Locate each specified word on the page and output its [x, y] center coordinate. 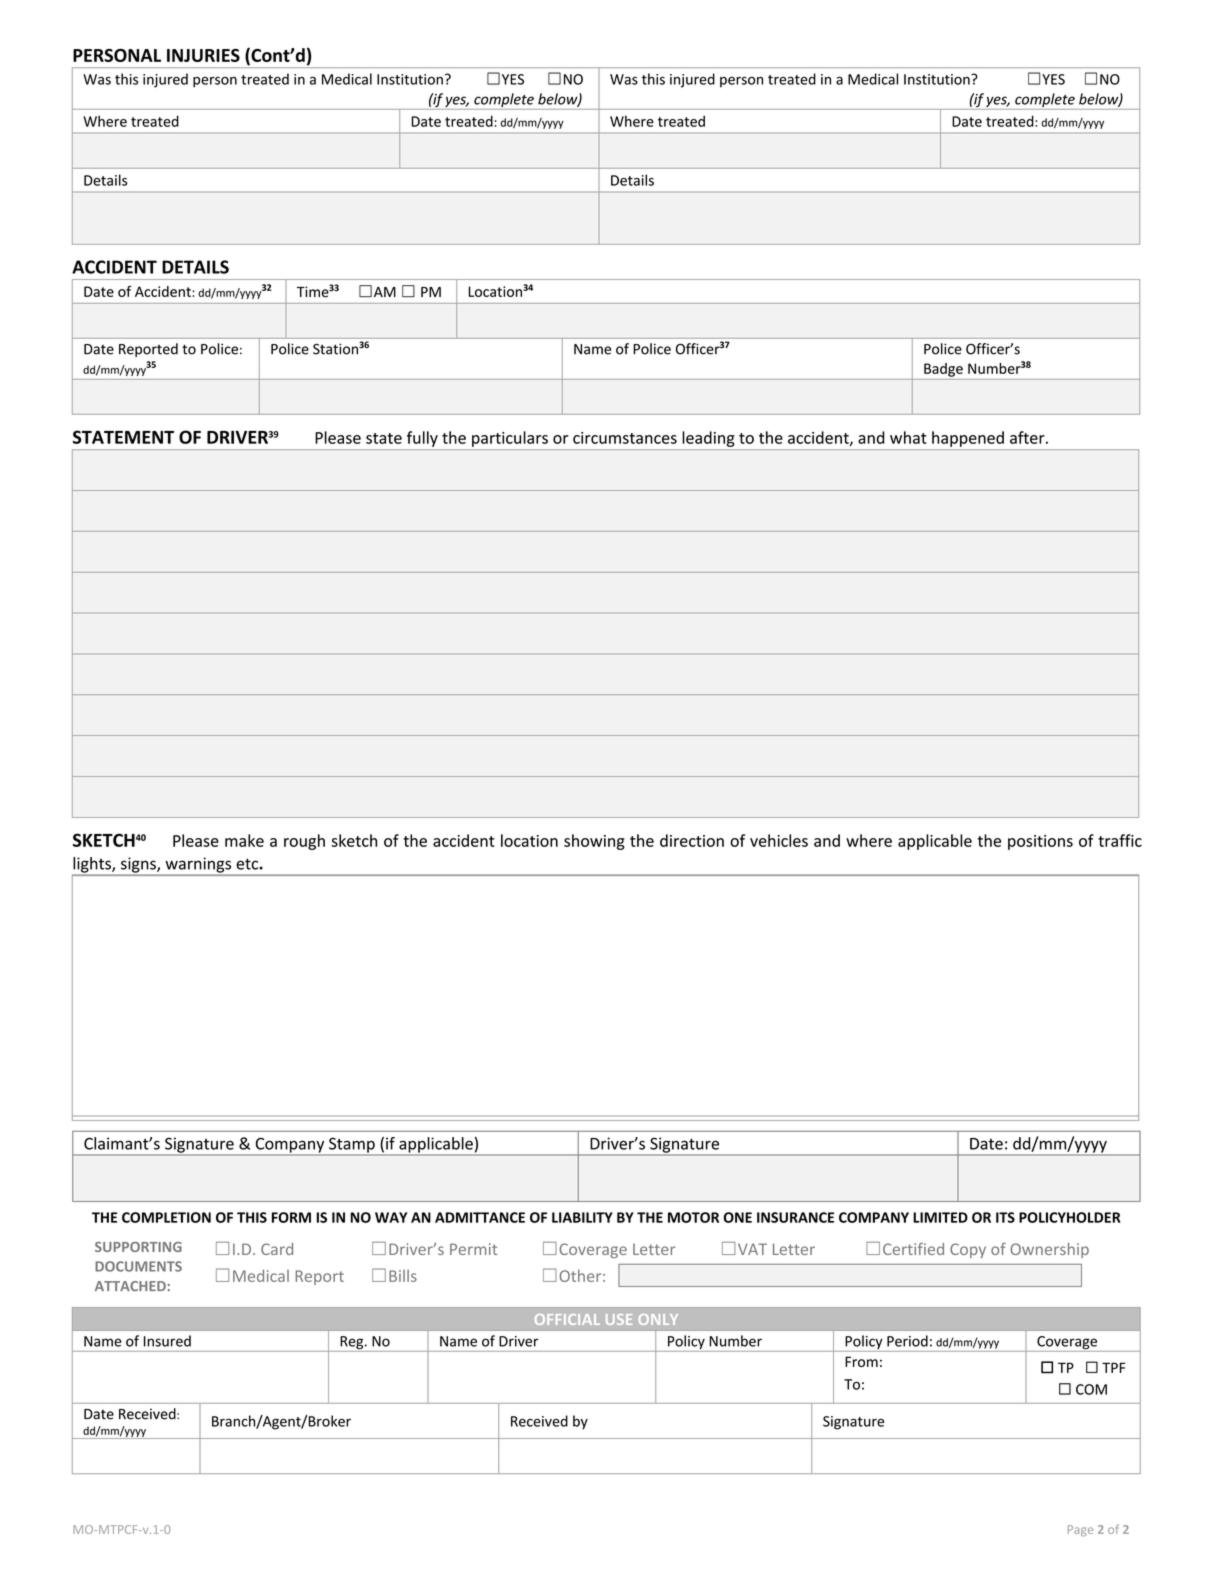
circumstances [625, 438]
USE [619, 1319]
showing [594, 842]
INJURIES [203, 55]
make [244, 840]
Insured [167, 1341]
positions [1040, 842]
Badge [943, 370]
